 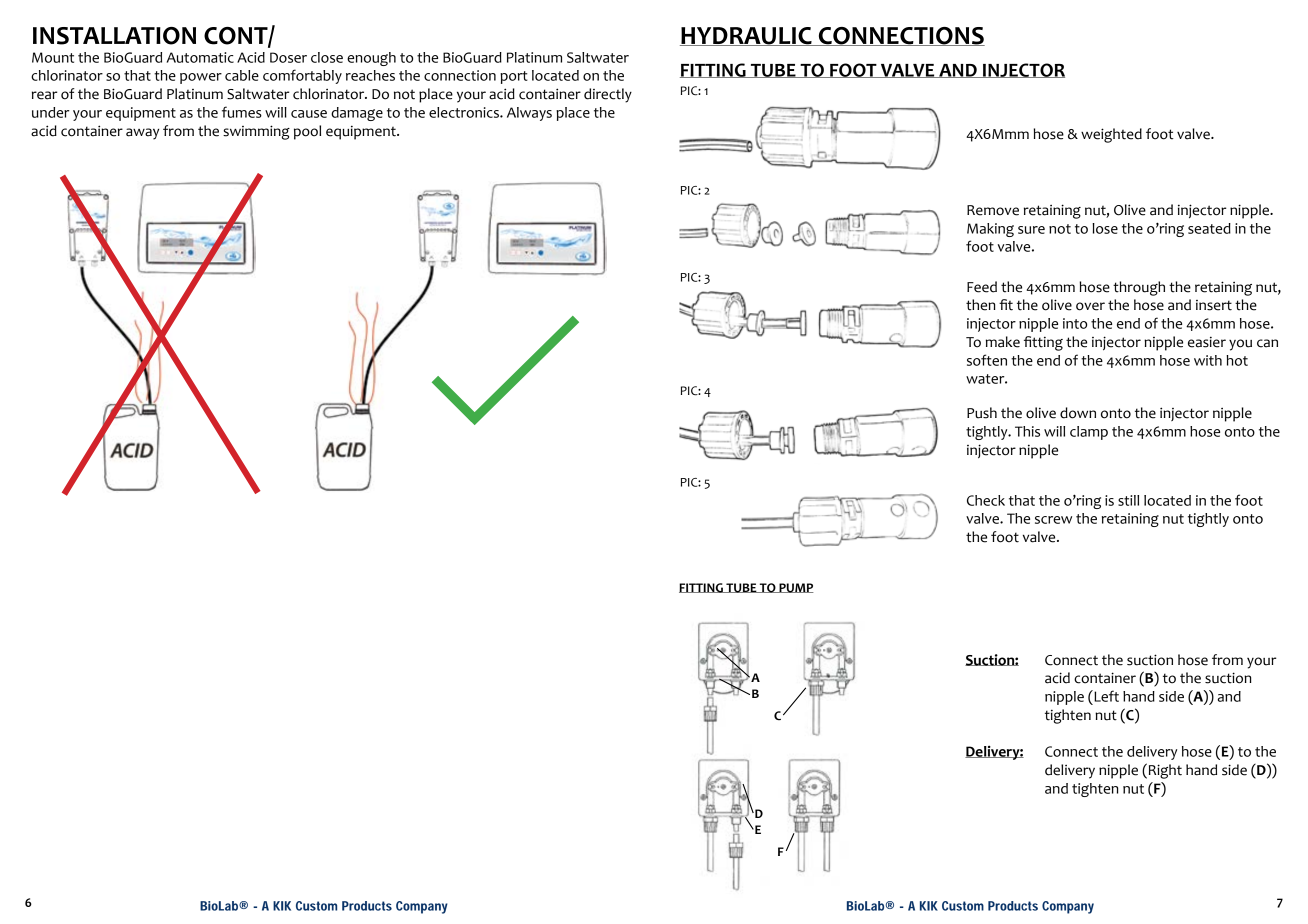 What do you see at coordinates (795, 588) in the screenshot?
I see `PUMP` at bounding box center [795, 588].
